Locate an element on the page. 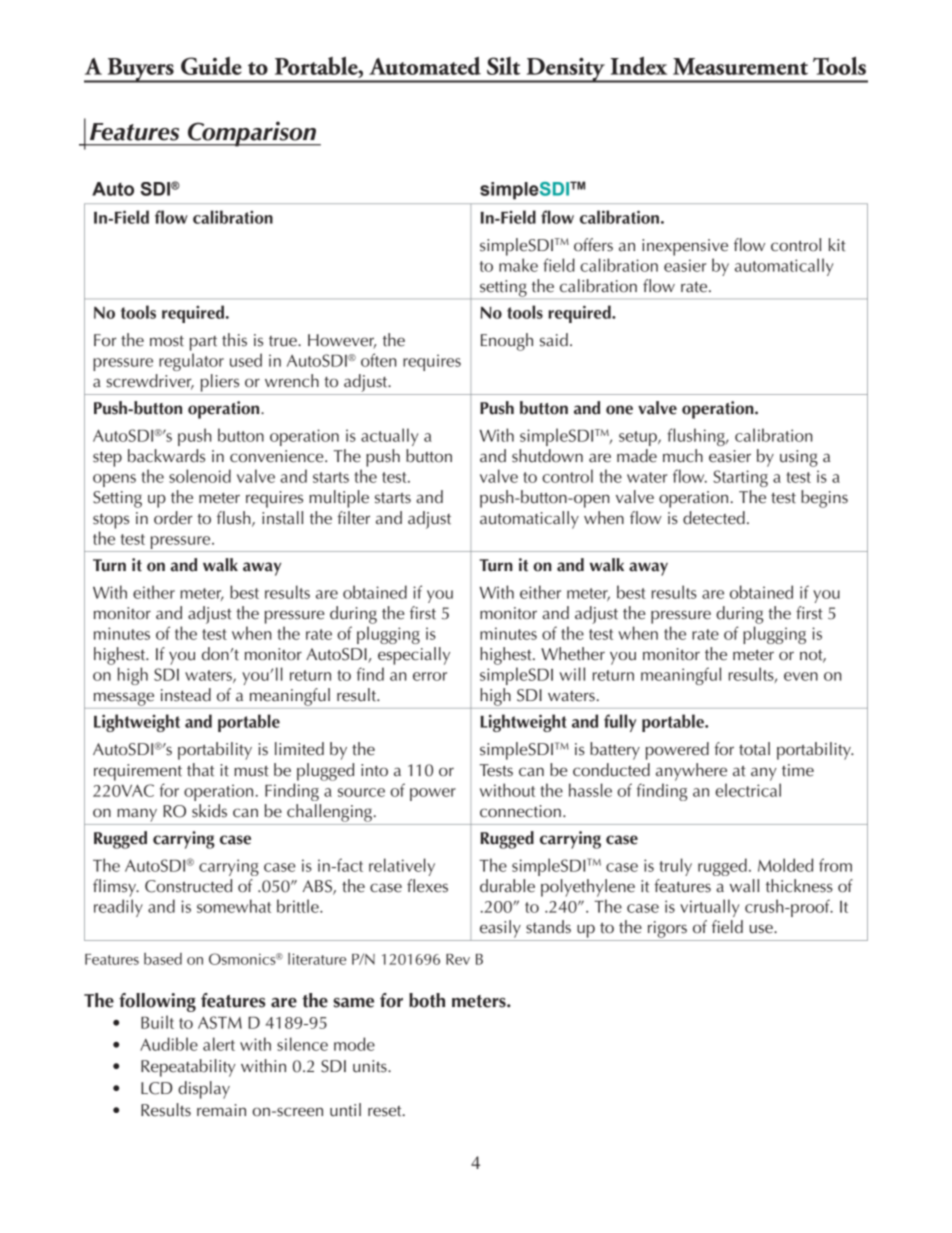 Image resolution: width=952 pixels, height=1233 pixels. Measurement is located at coordinates (740, 66).
